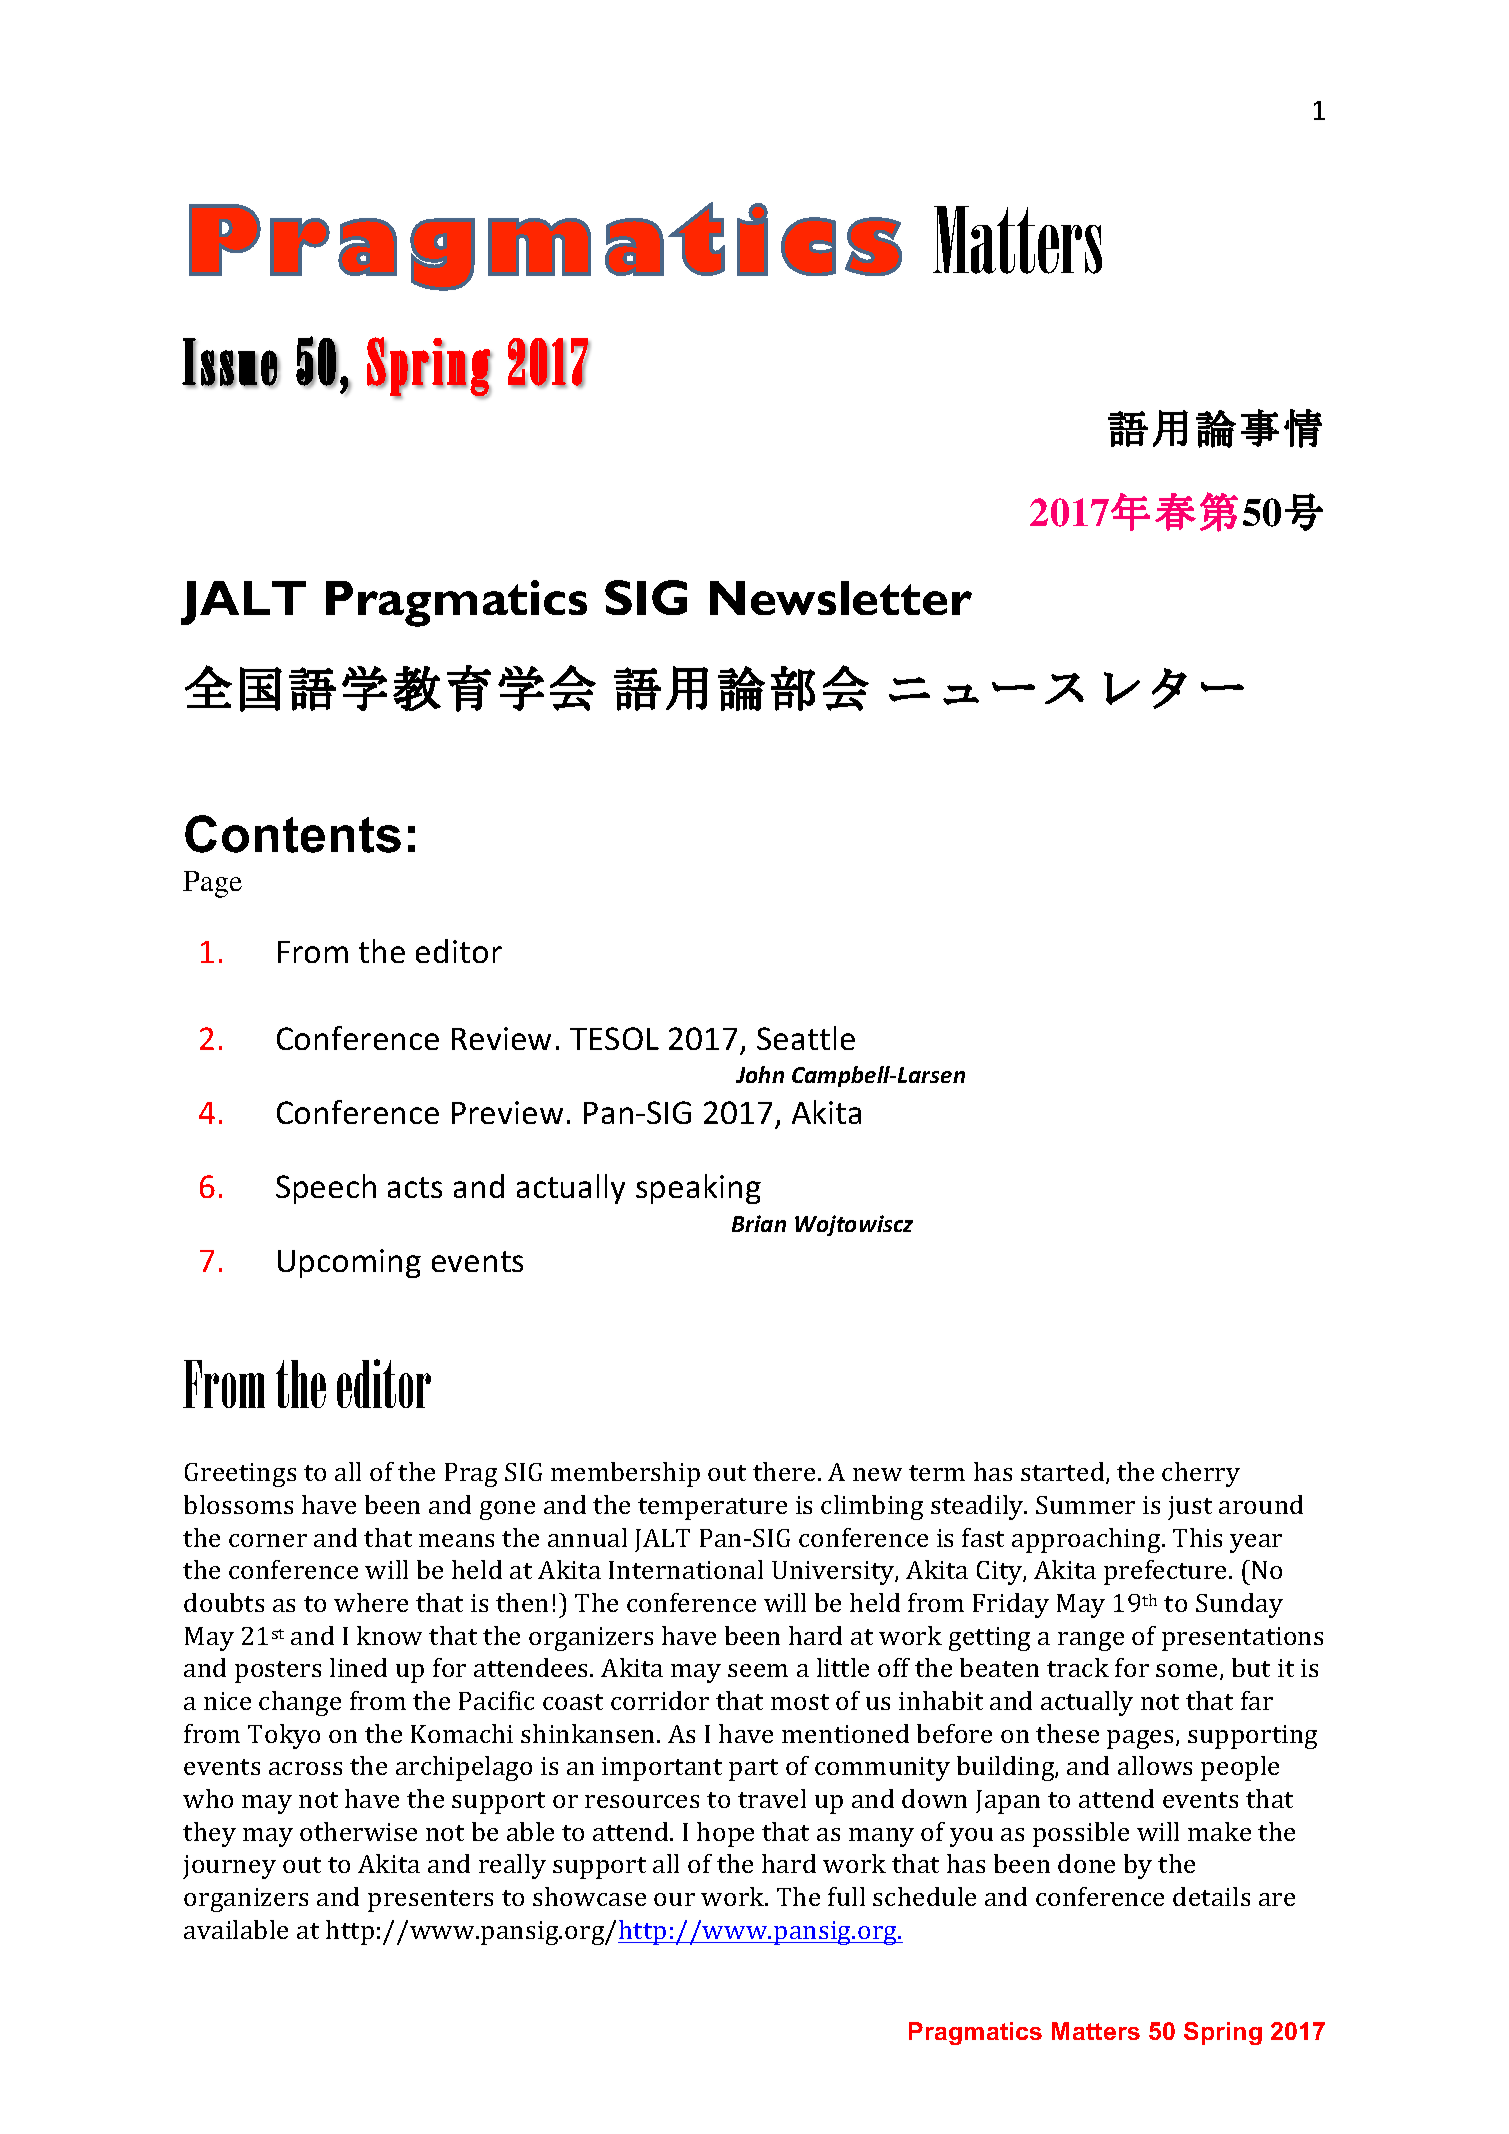 This screenshot has width=1509, height=2134. I want to click on done, so click(1086, 1863).
